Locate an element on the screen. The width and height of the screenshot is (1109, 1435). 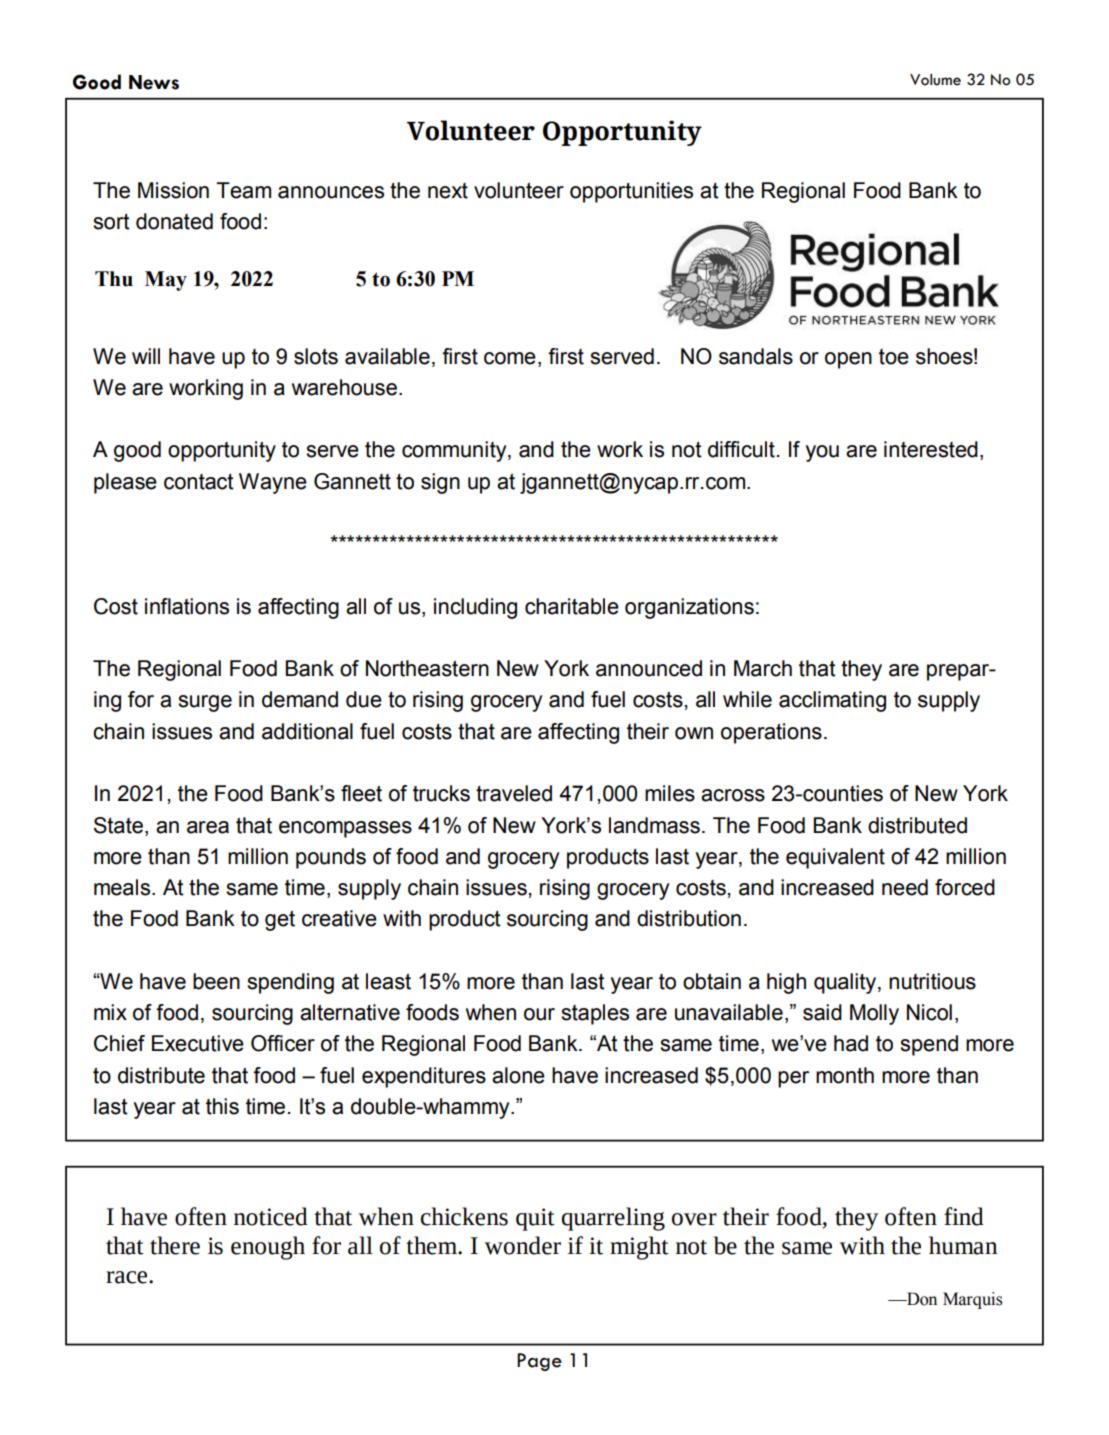
Molly is located at coordinates (874, 1014).
